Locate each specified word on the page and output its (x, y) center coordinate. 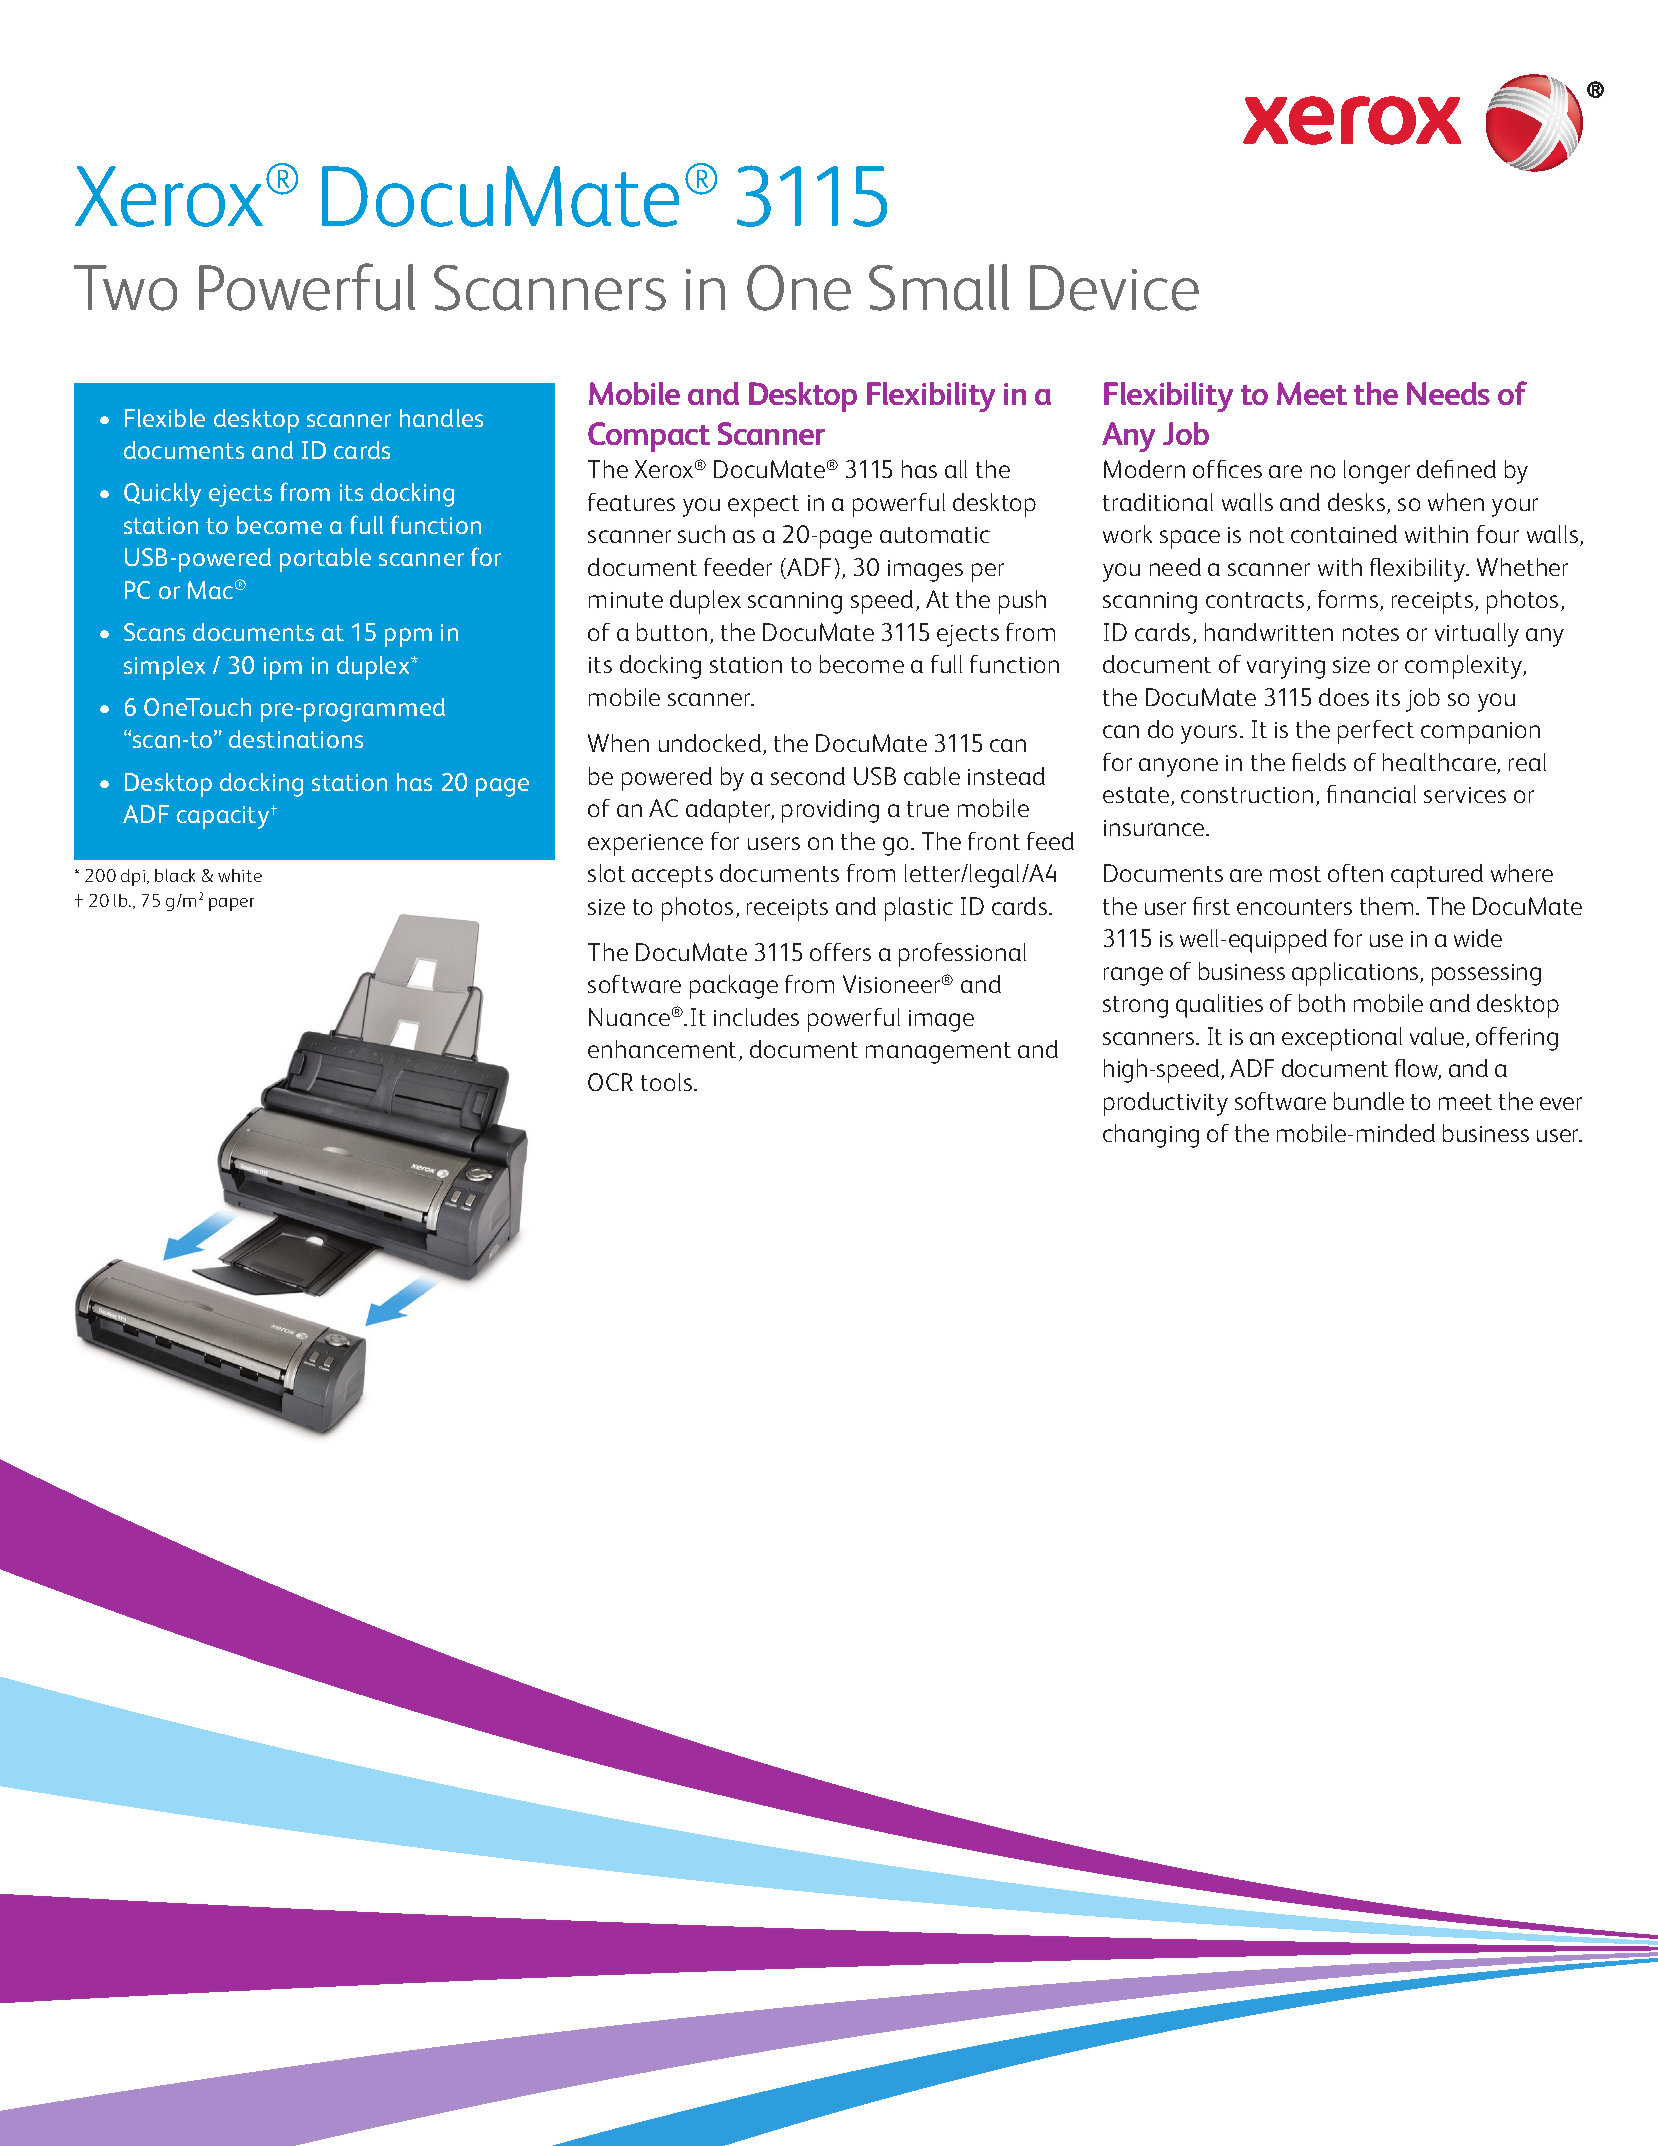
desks (1358, 503)
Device (1114, 288)
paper (231, 904)
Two (125, 288)
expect (763, 506)
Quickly (162, 495)
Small (939, 287)
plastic (919, 909)
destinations (296, 739)
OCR (610, 1082)
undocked (711, 744)
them (1386, 906)
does (1344, 697)
